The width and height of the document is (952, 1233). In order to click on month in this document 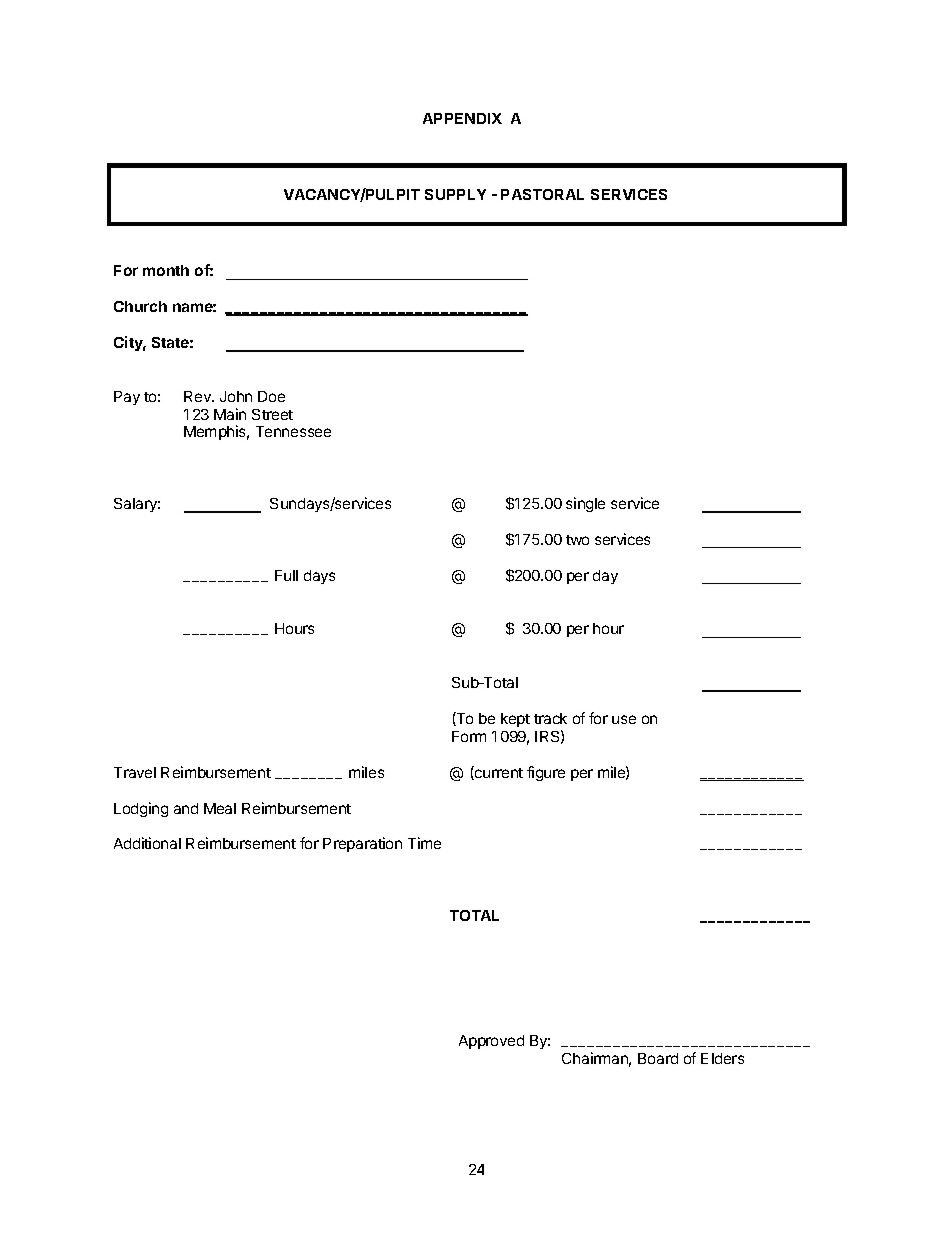, I will do `click(166, 270)`.
